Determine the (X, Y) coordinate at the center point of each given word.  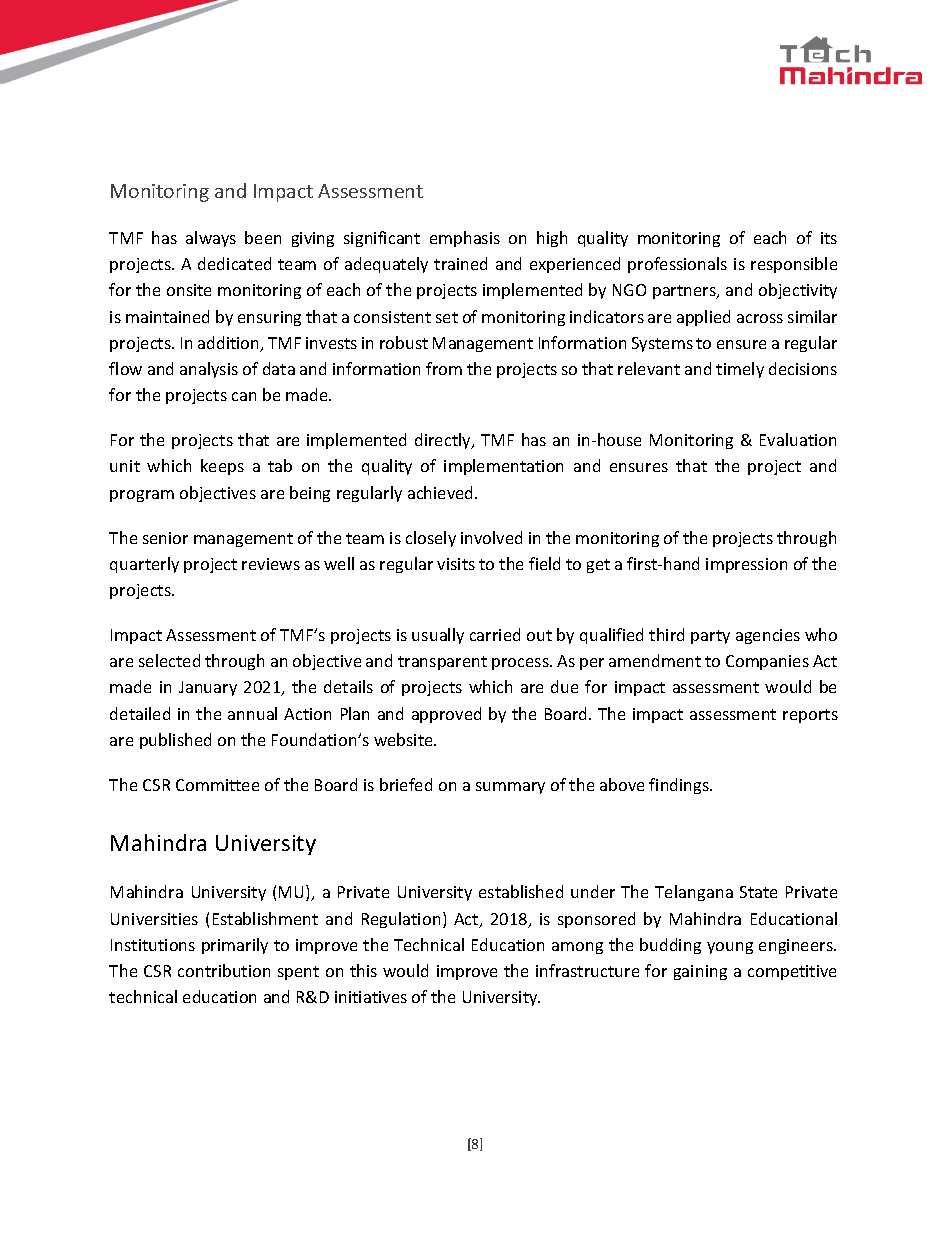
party (710, 637)
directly (444, 441)
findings (680, 786)
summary (510, 788)
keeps (222, 467)
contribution (224, 970)
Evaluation (798, 439)
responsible (794, 265)
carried (495, 634)
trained (460, 263)
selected (169, 660)
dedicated (234, 263)
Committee (217, 785)
